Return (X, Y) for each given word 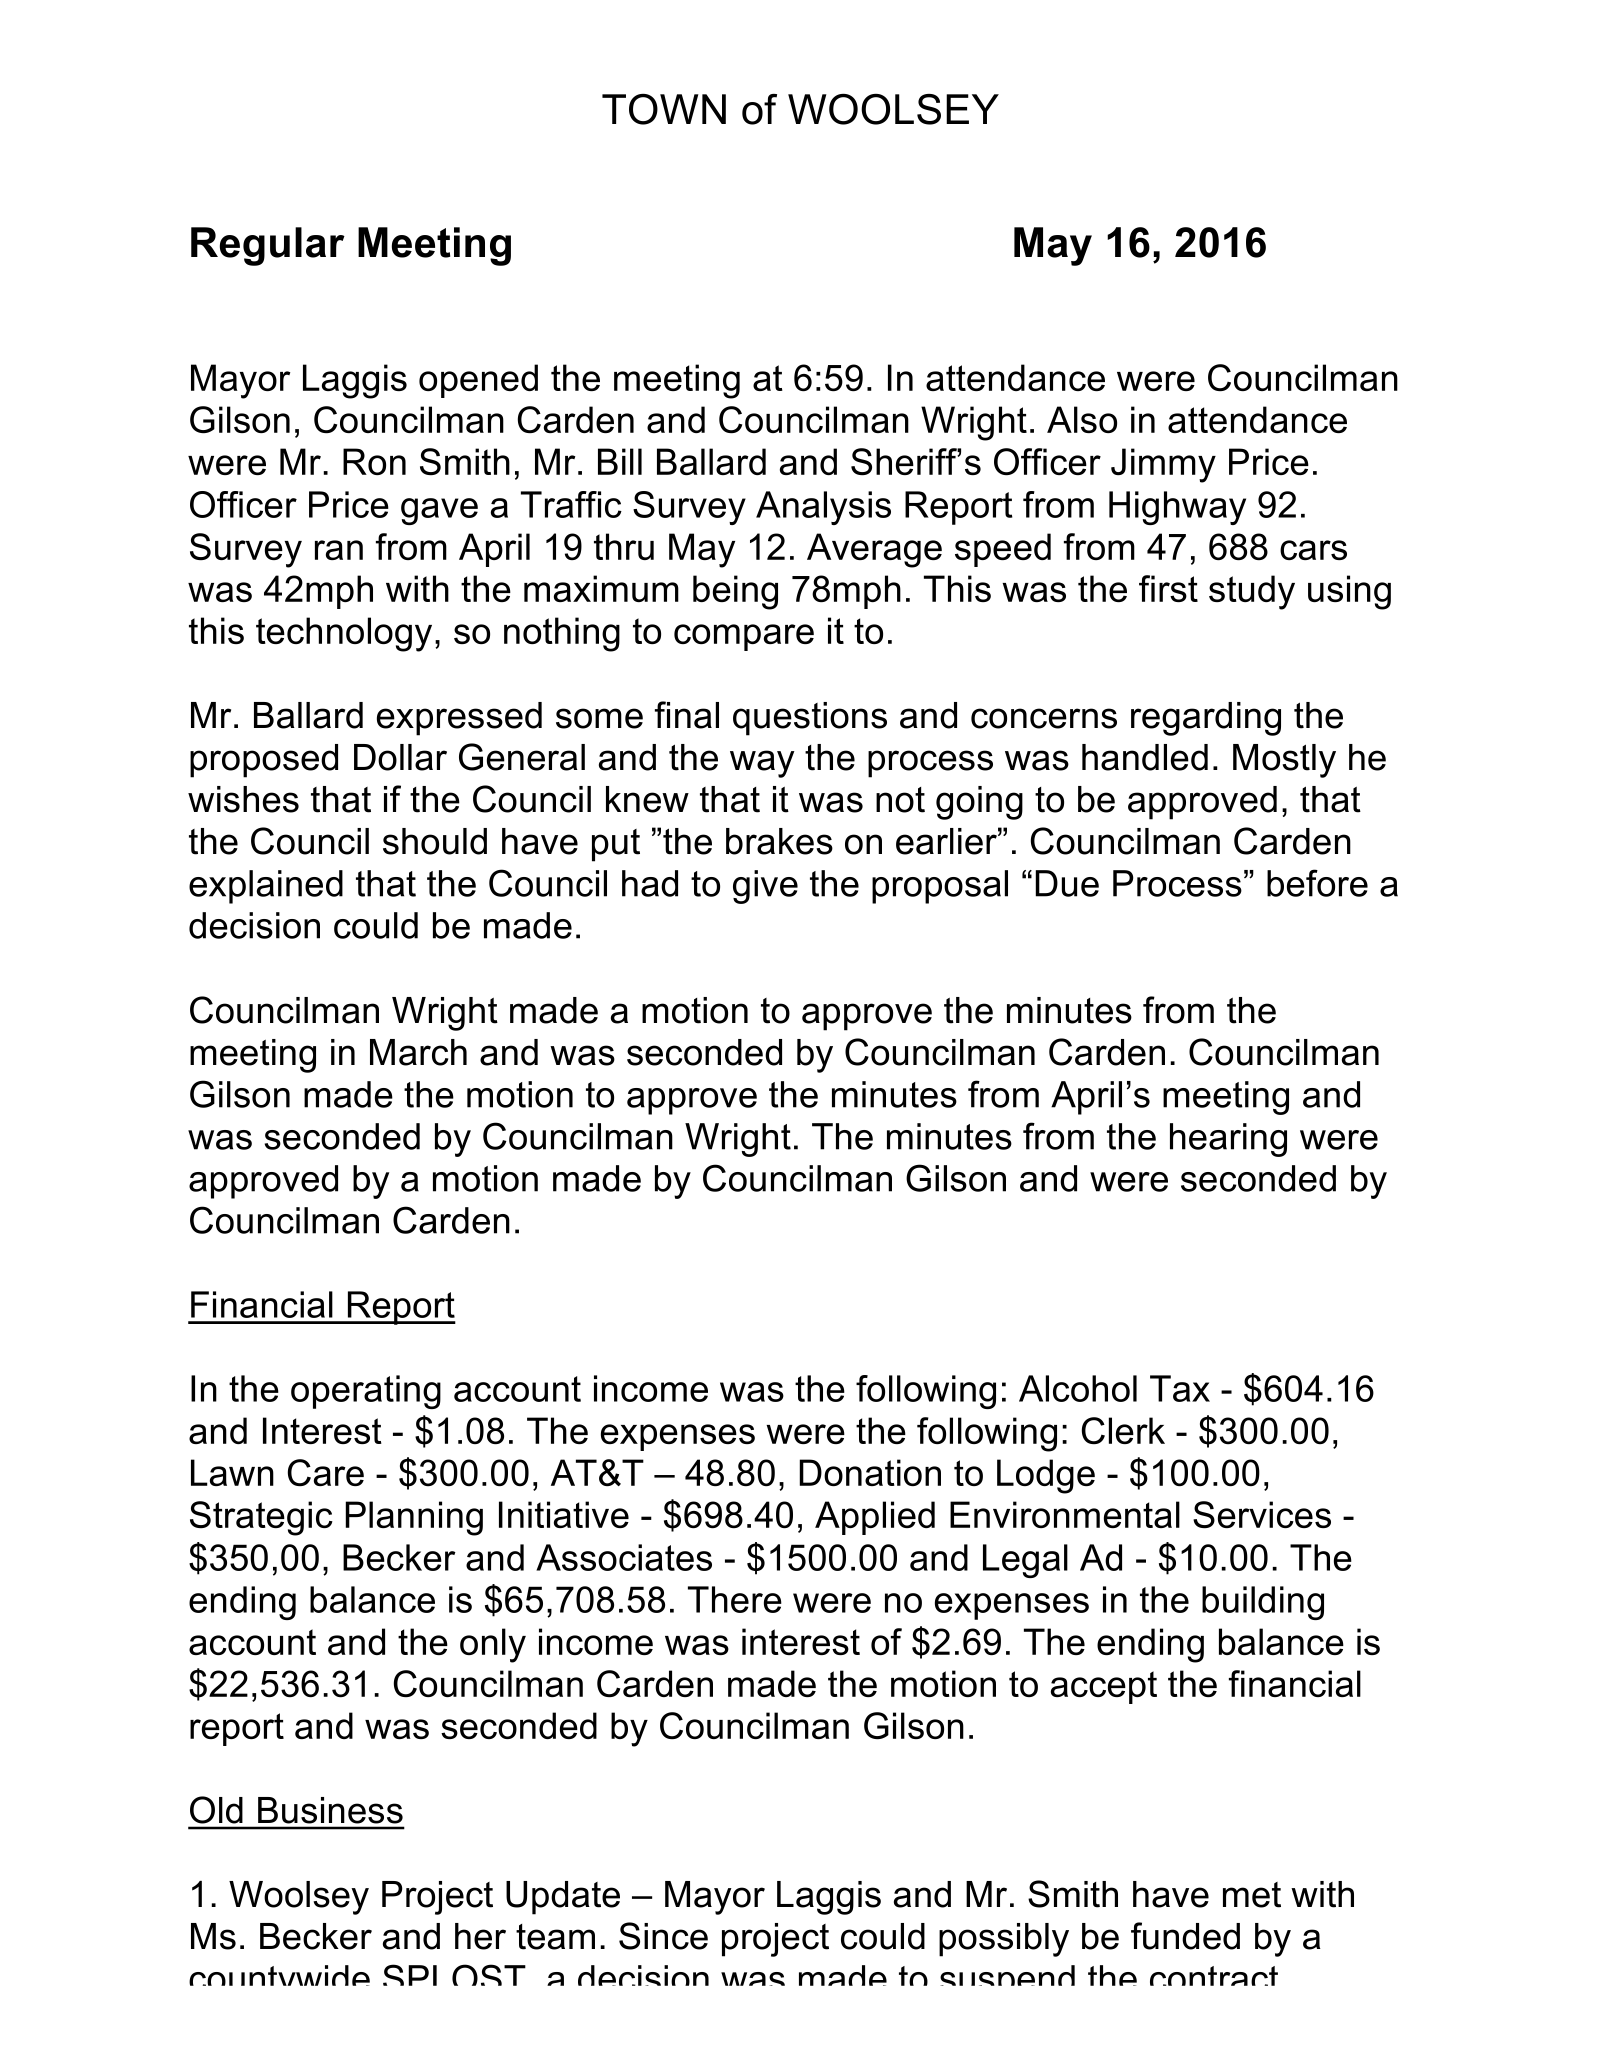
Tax (1180, 1388)
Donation (870, 1472)
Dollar (400, 757)
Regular (268, 246)
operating (366, 1392)
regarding (1206, 719)
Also (1082, 419)
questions (810, 719)
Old (216, 1810)
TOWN (664, 109)
